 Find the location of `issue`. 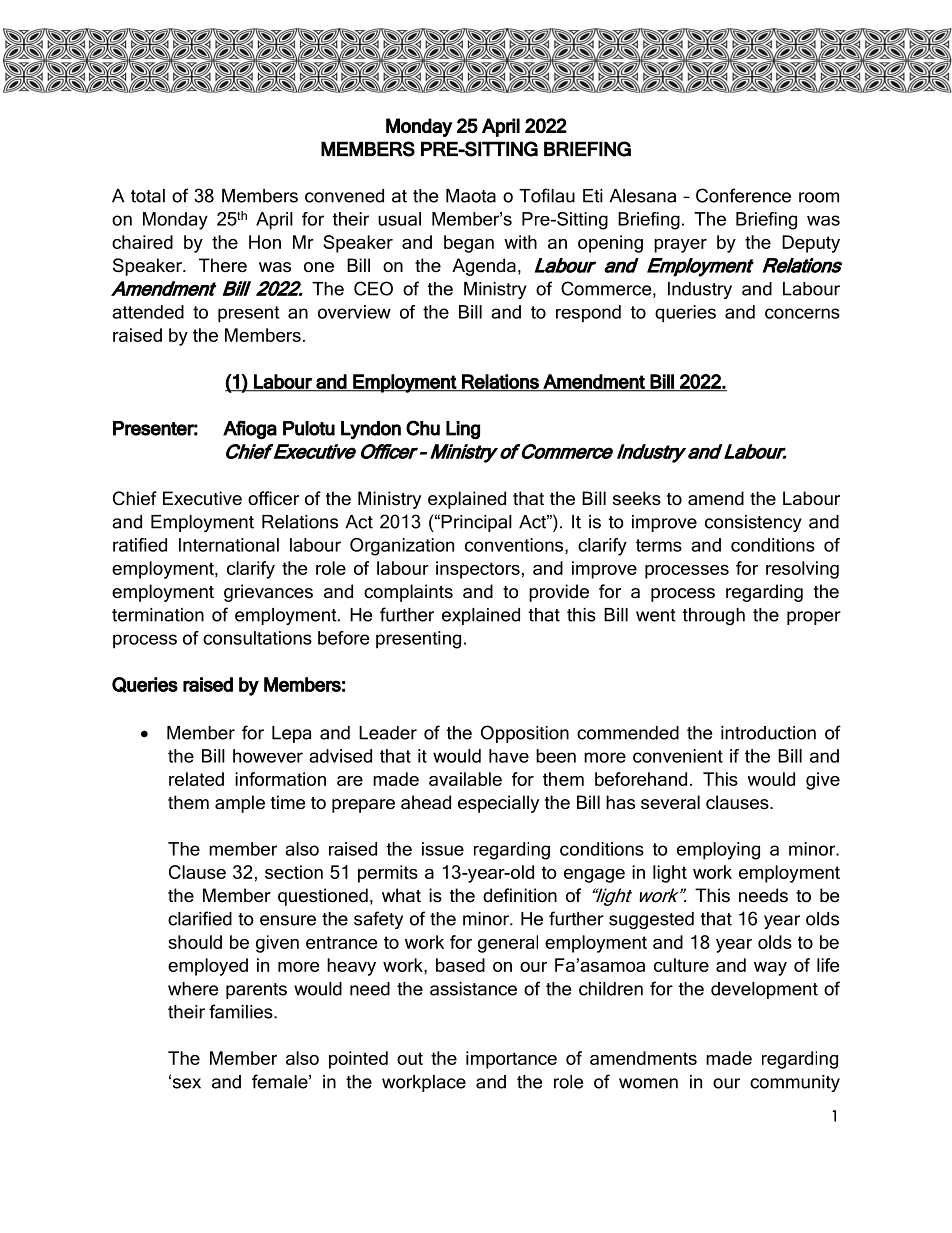

issue is located at coordinates (443, 849).
